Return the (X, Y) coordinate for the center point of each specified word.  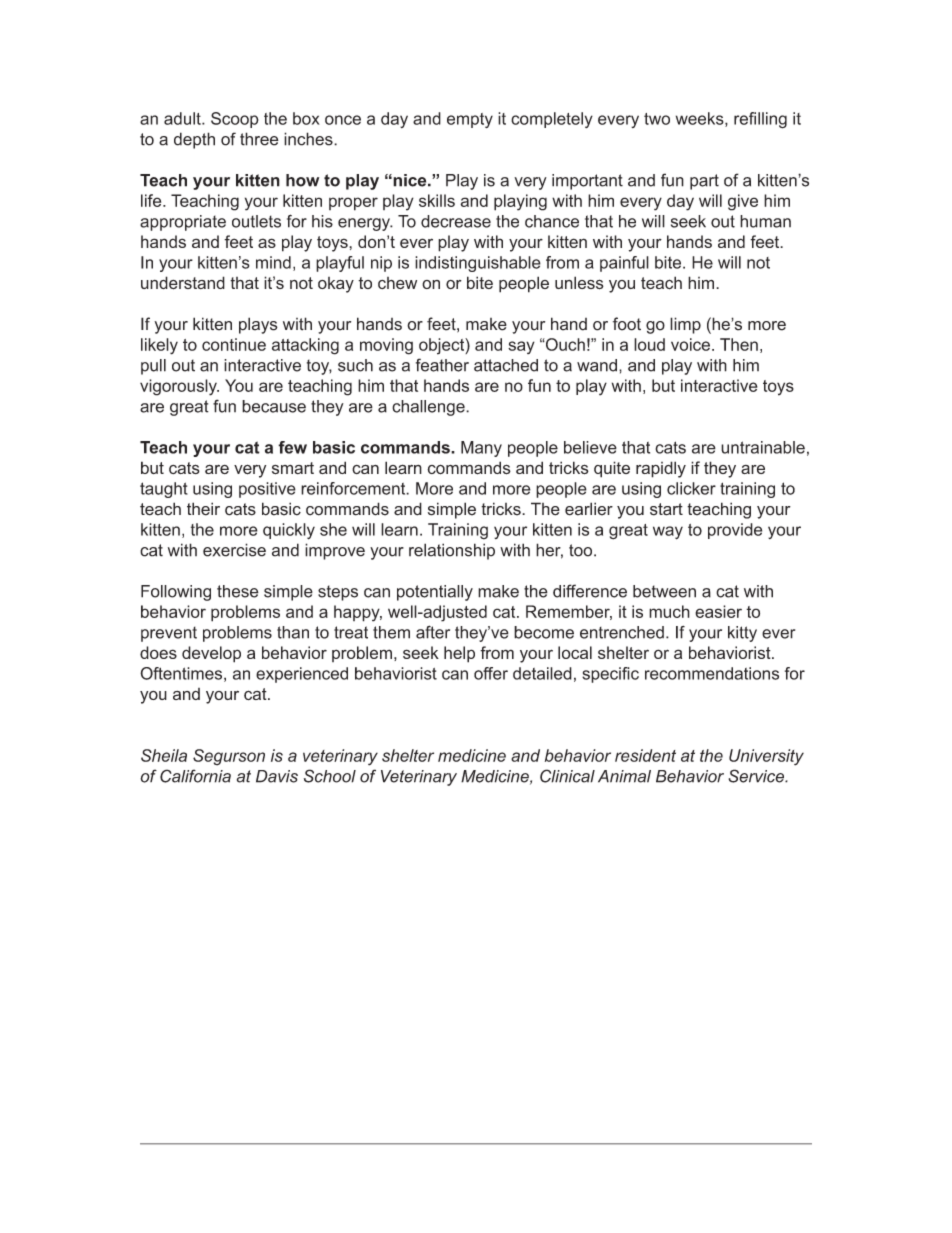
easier (718, 611)
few (292, 447)
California (195, 776)
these (238, 591)
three (259, 139)
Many (481, 449)
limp (685, 325)
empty (470, 120)
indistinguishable (478, 264)
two (657, 119)
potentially (435, 593)
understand (183, 283)
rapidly (661, 469)
